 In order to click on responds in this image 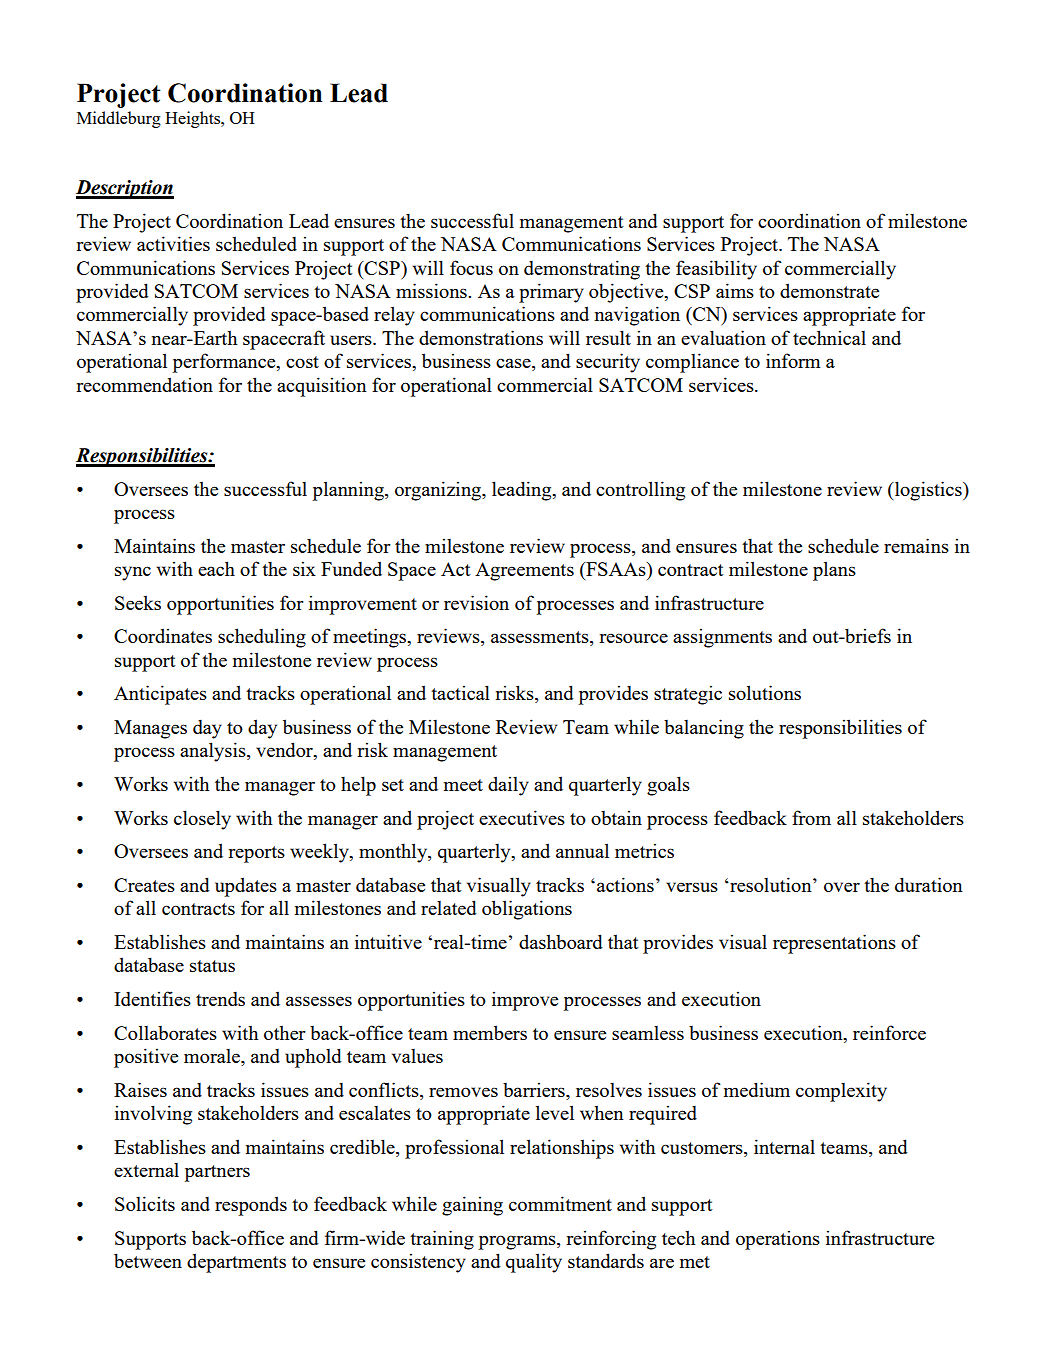, I will do `click(251, 1206)`.
